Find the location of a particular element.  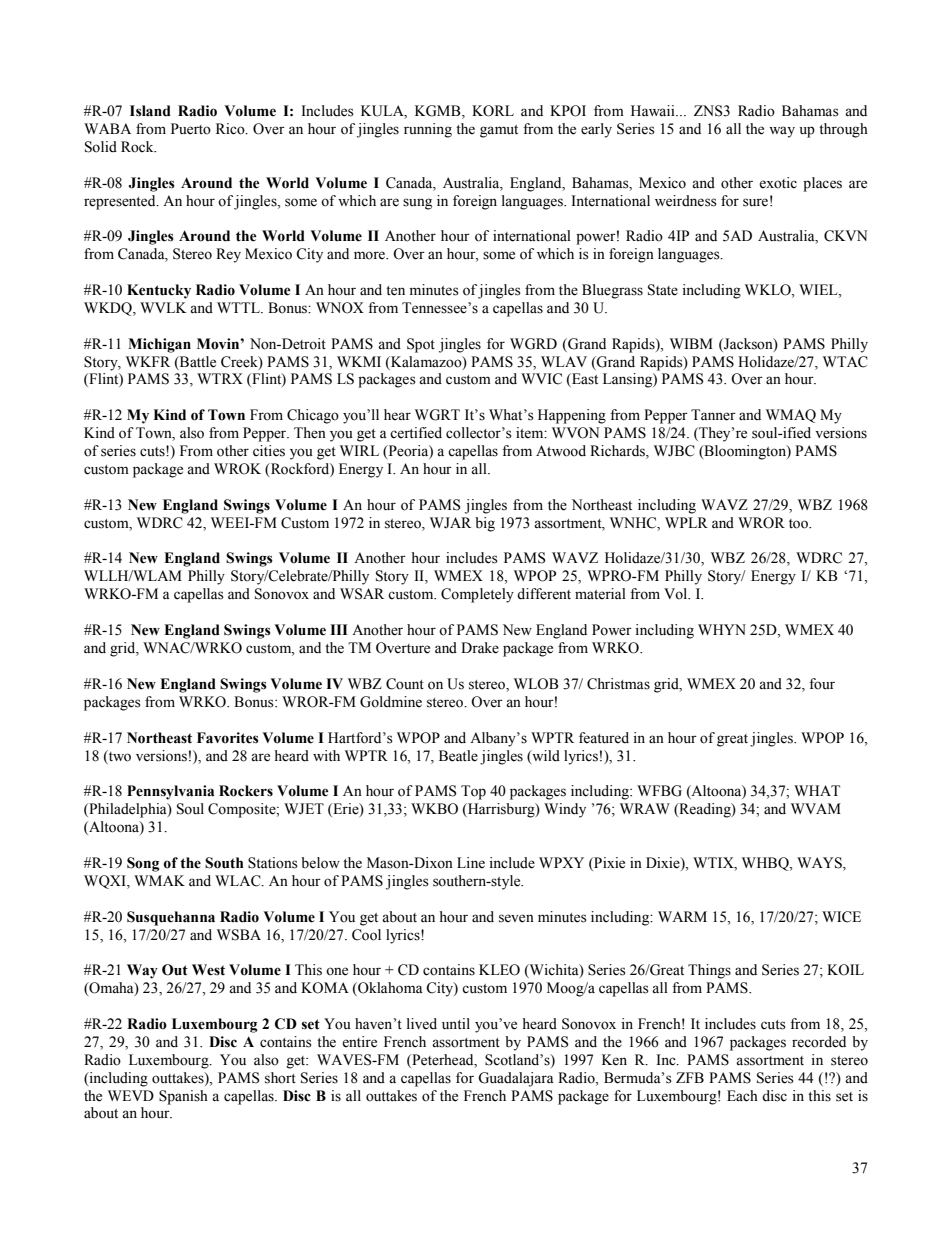

gamut is located at coordinates (499, 131).
